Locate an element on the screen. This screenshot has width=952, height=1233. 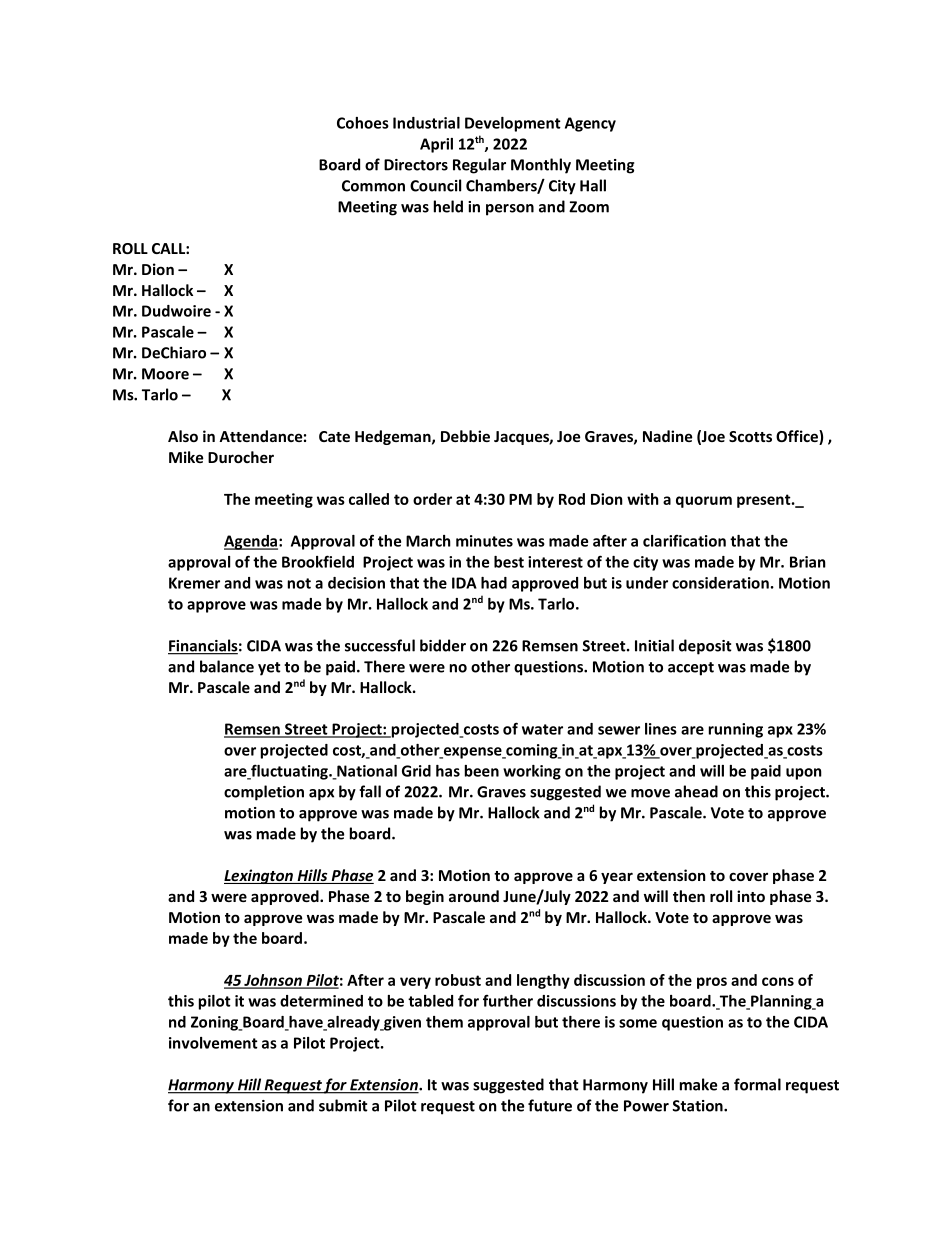
Agency is located at coordinates (590, 124).
